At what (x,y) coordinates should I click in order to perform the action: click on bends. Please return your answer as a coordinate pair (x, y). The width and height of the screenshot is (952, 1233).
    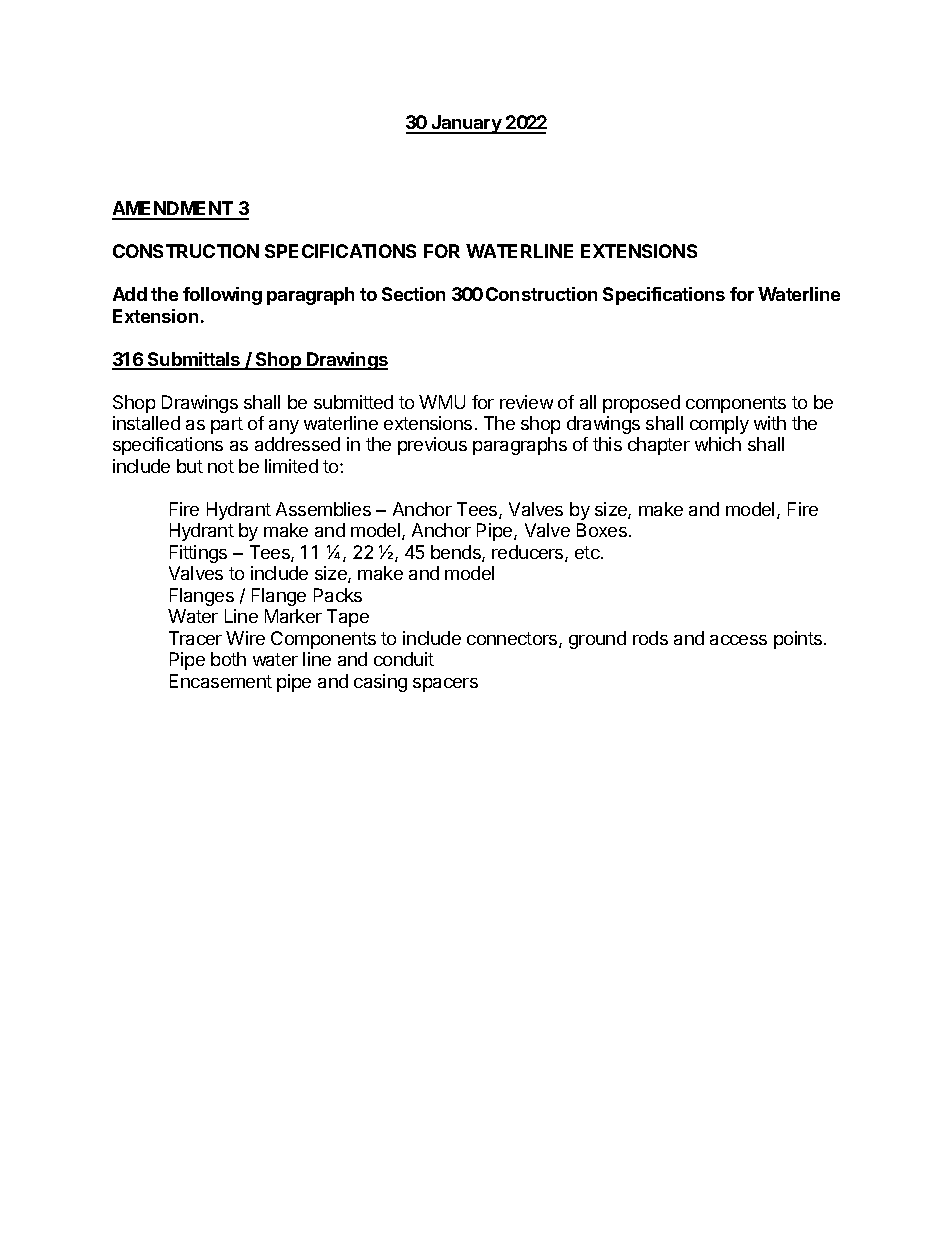
    Looking at the image, I should click on (457, 553).
